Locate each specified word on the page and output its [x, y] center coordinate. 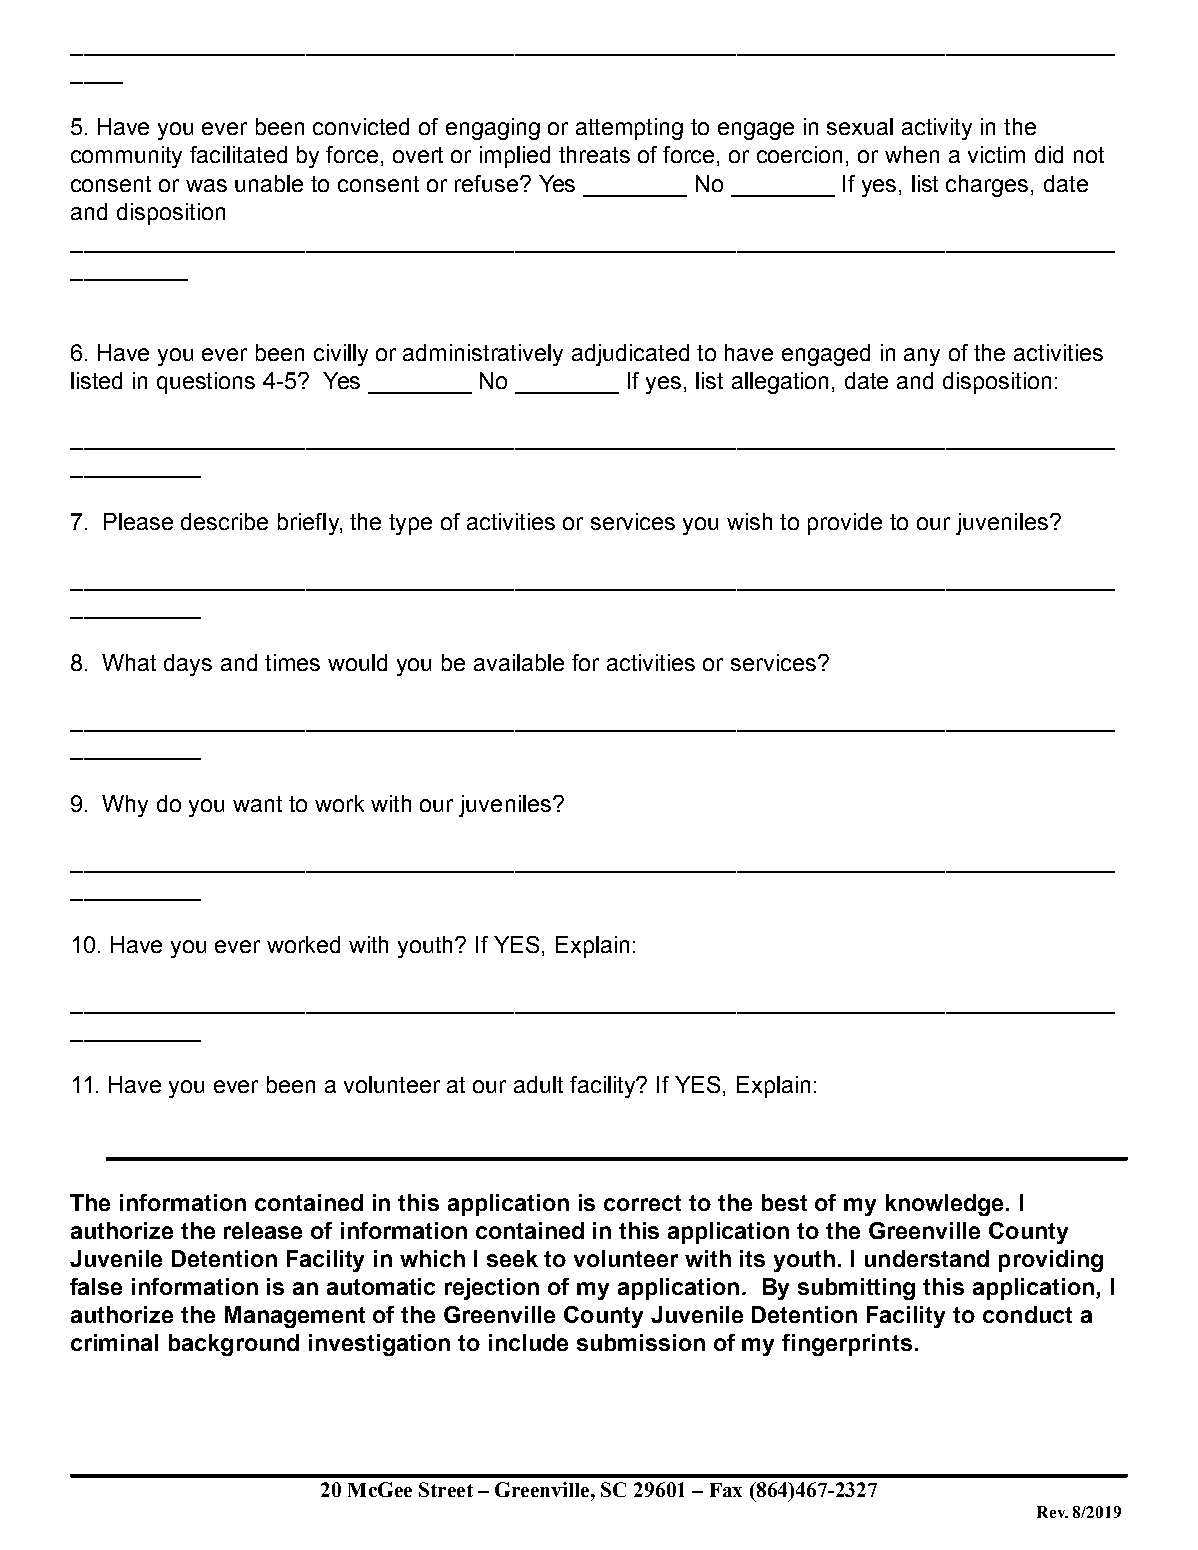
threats [594, 154]
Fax [726, 1490]
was [206, 185]
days [188, 665]
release [263, 1230]
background [234, 1345]
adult [538, 1084]
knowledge [946, 1205]
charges [989, 186]
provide [845, 524]
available [519, 662]
